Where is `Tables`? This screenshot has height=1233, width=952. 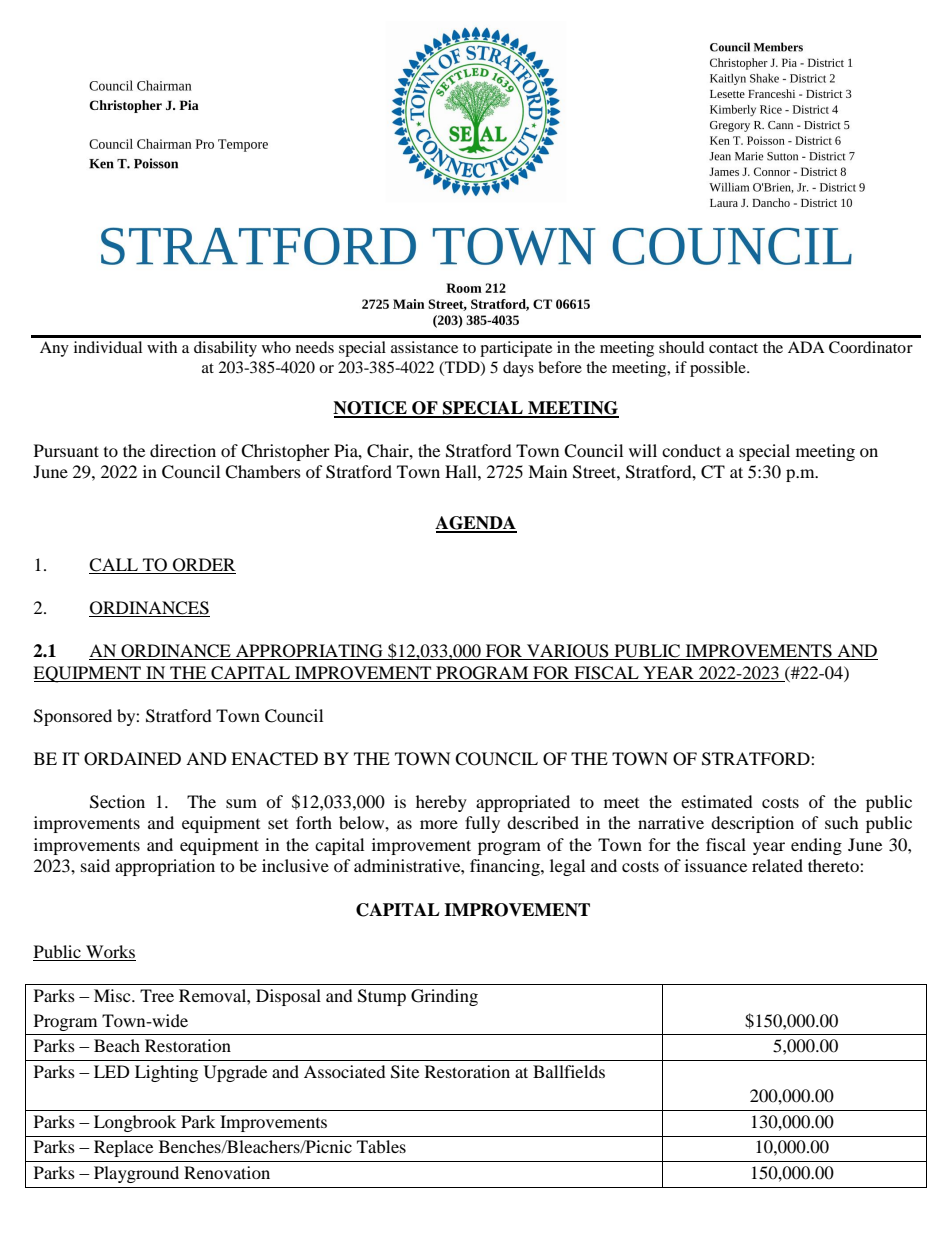
Tables is located at coordinates (381, 1146).
